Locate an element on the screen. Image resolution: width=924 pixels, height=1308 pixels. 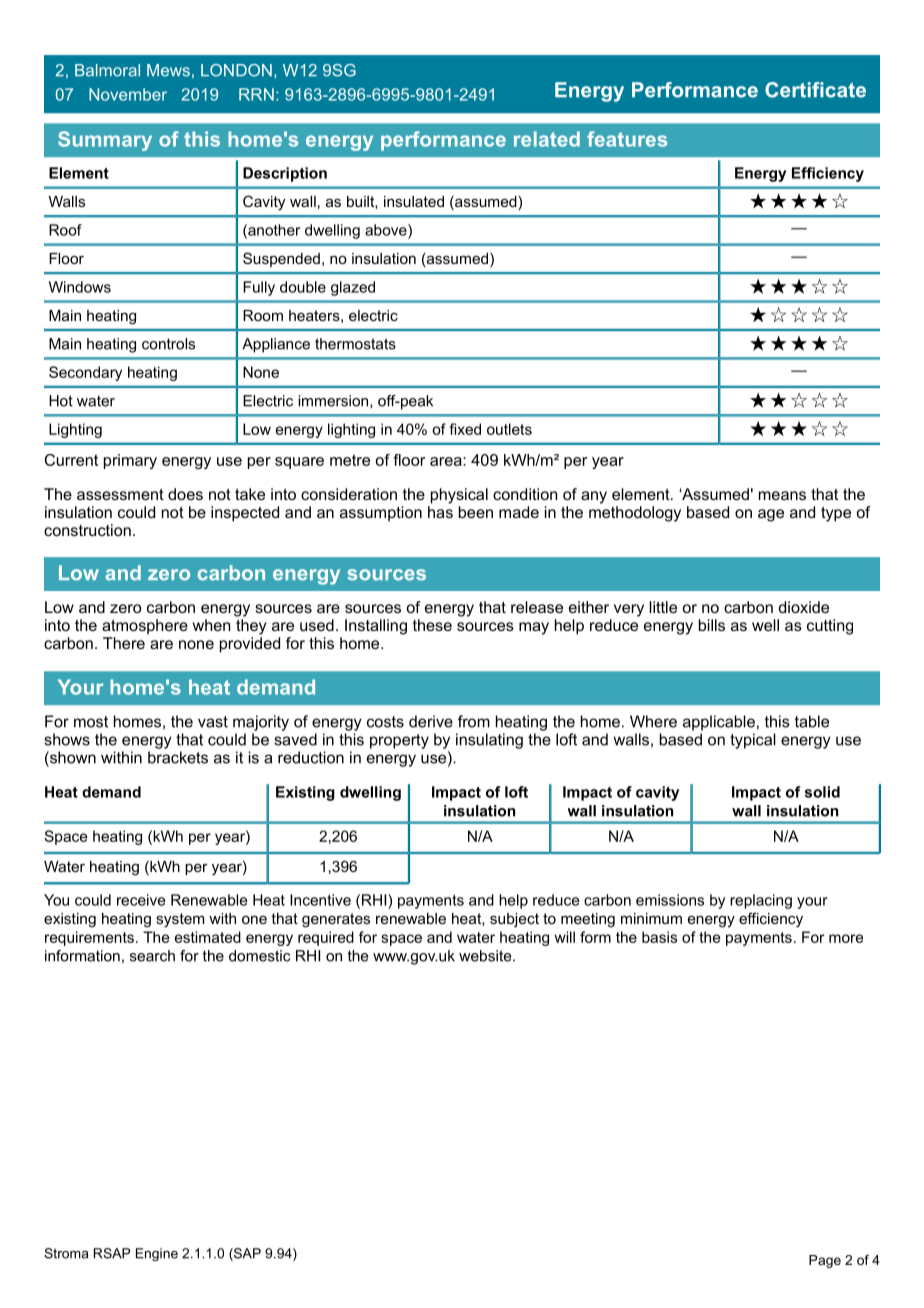
Certificate is located at coordinates (815, 90).
